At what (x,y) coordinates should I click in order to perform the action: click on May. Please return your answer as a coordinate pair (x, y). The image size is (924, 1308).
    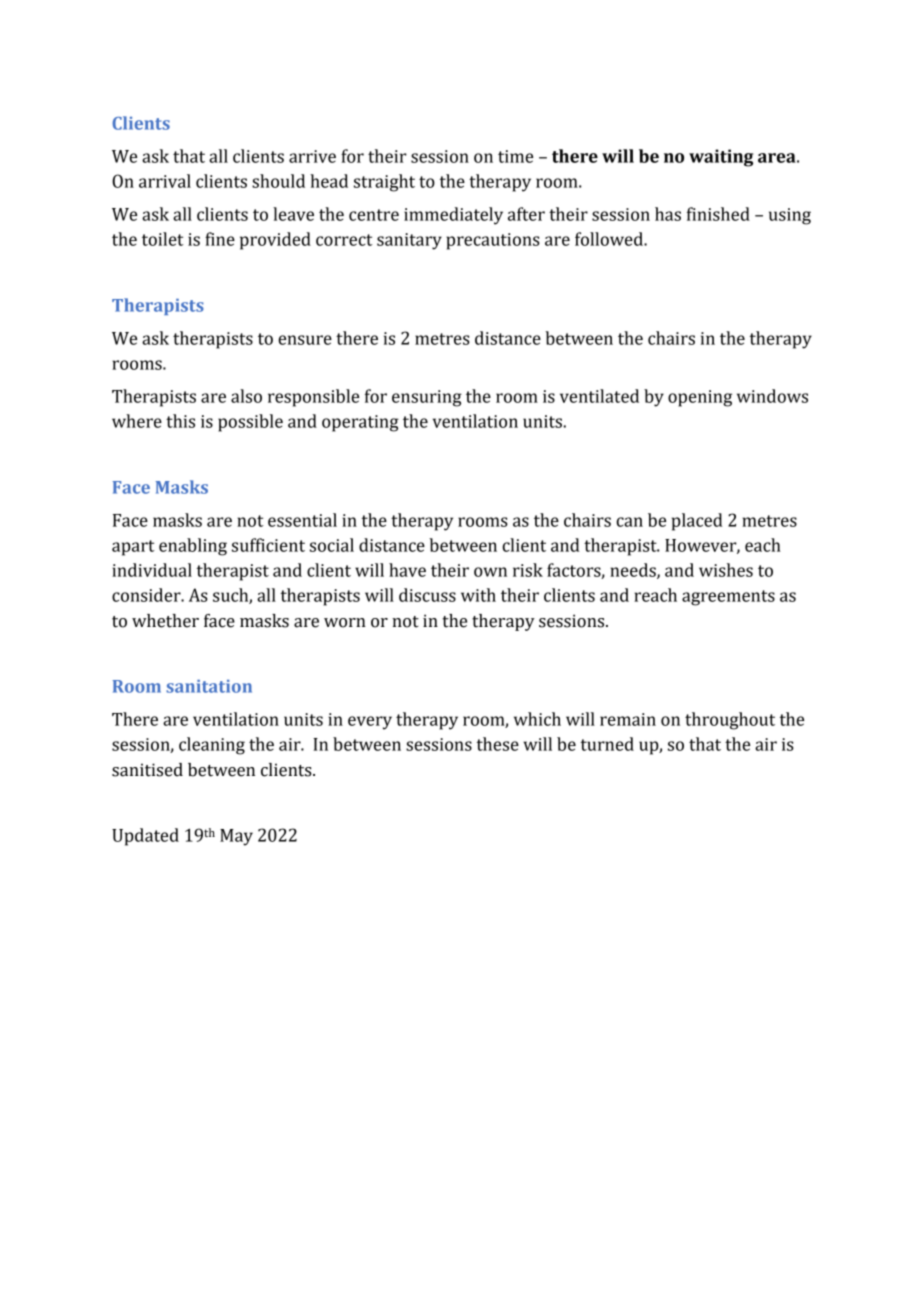
    Looking at the image, I should click on (236, 837).
